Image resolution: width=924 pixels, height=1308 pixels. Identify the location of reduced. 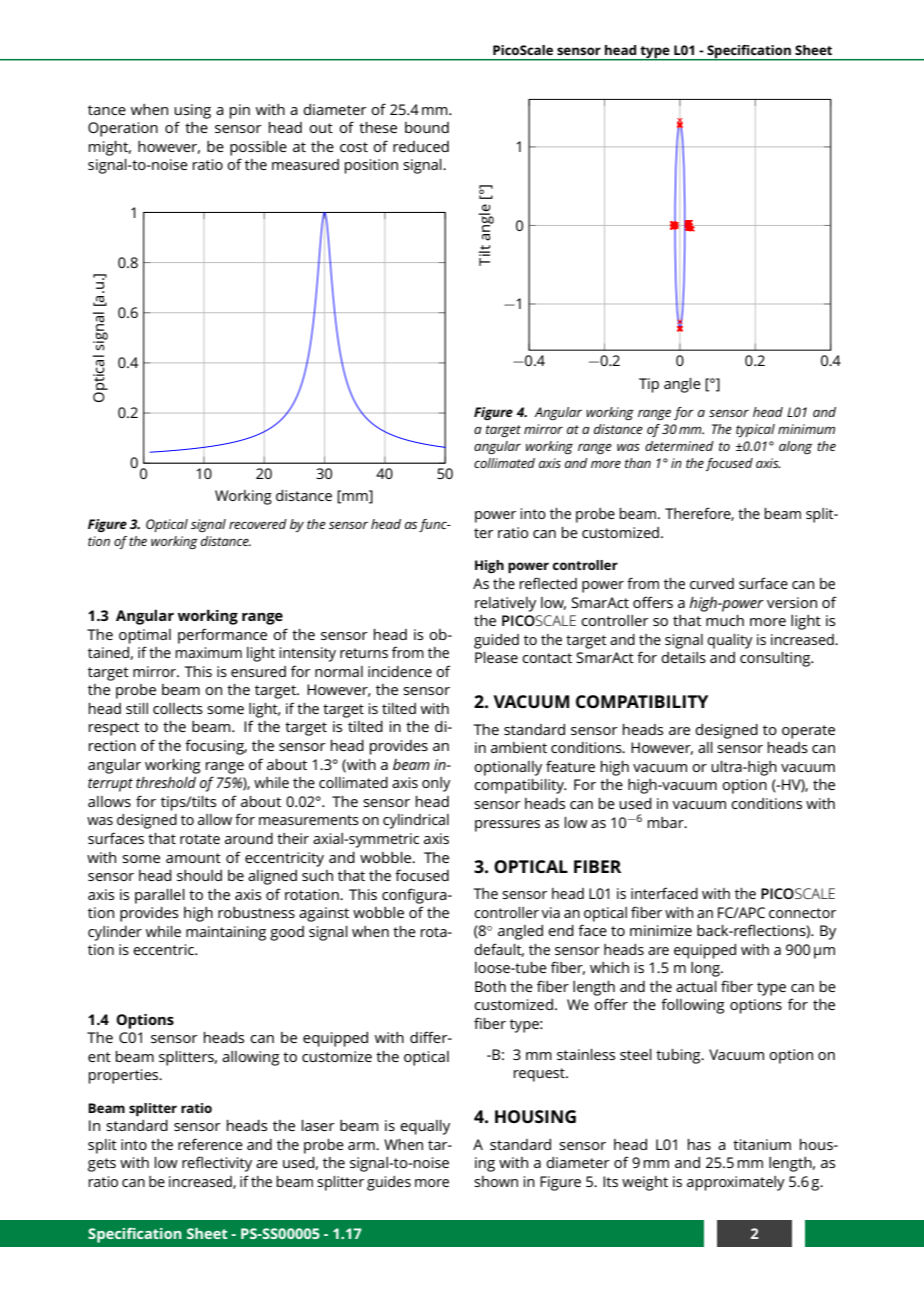
(421, 146).
